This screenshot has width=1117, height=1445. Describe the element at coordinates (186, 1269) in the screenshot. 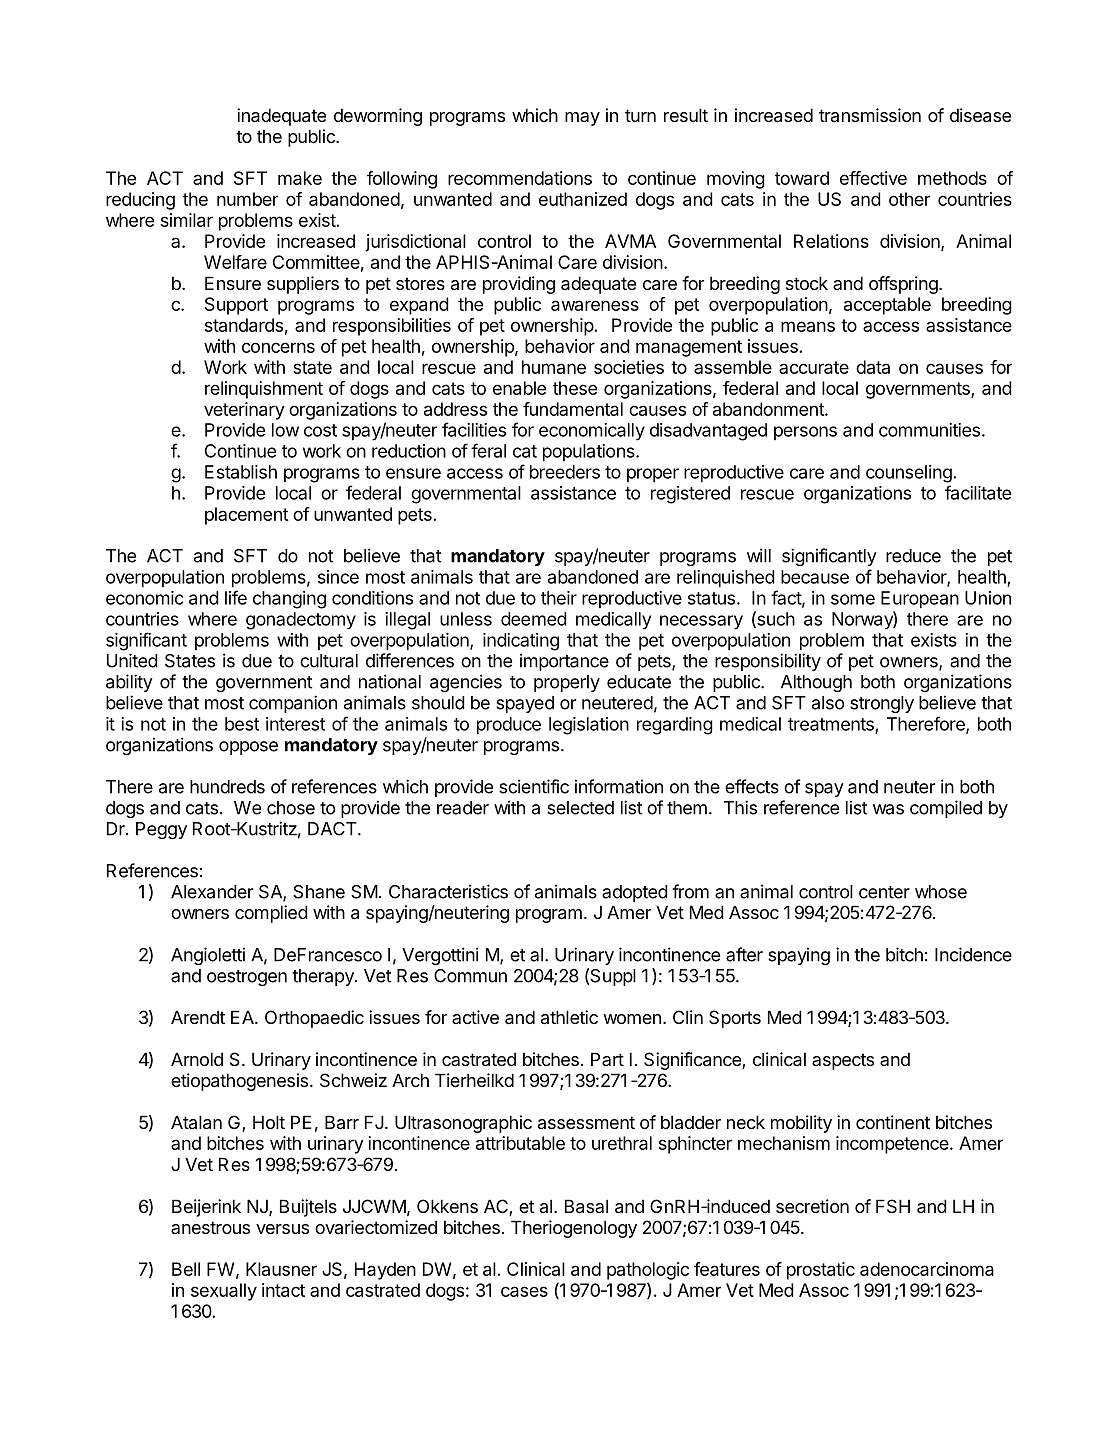

I see `Bell` at that location.
